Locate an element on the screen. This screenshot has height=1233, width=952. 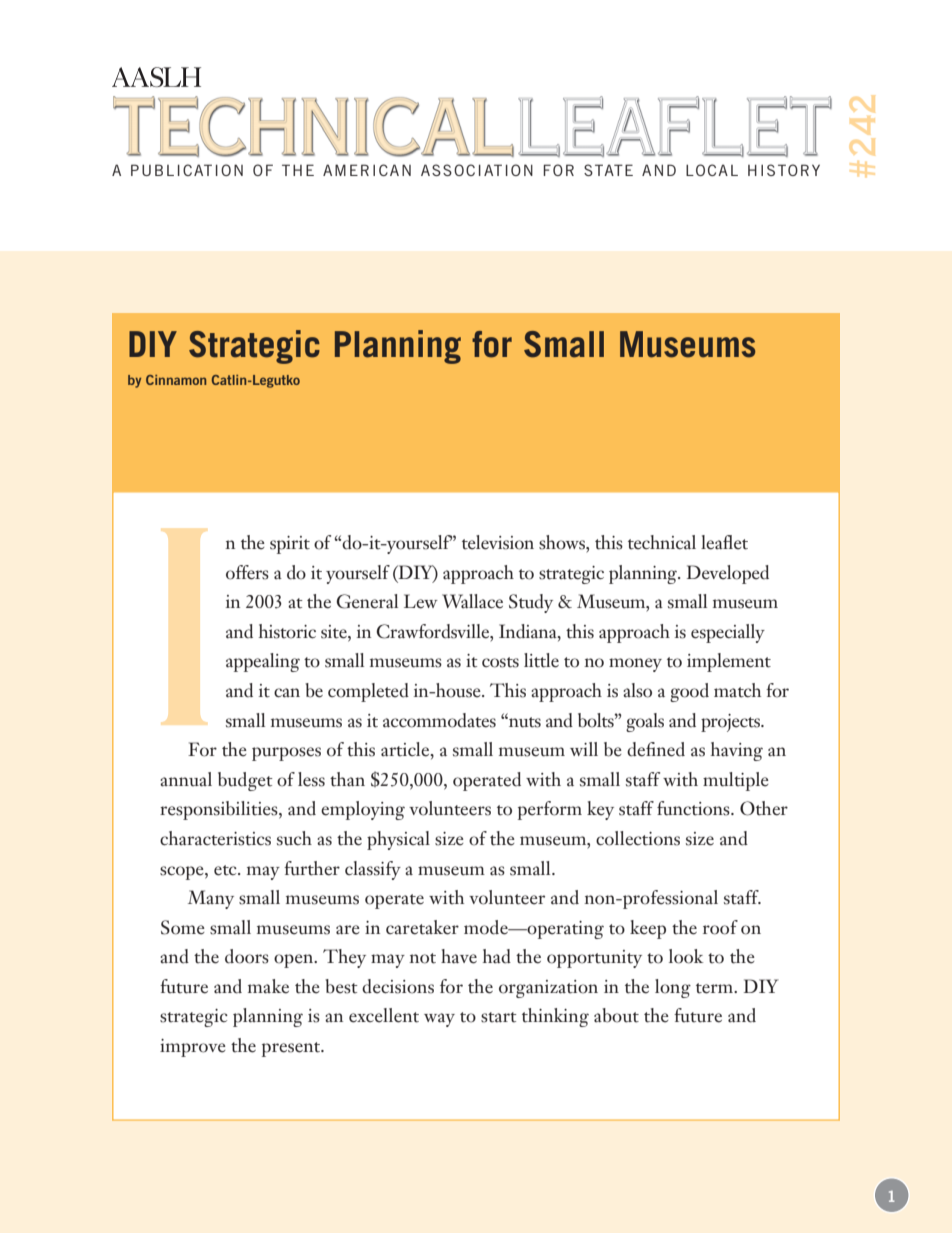
present is located at coordinates (292, 1049).
